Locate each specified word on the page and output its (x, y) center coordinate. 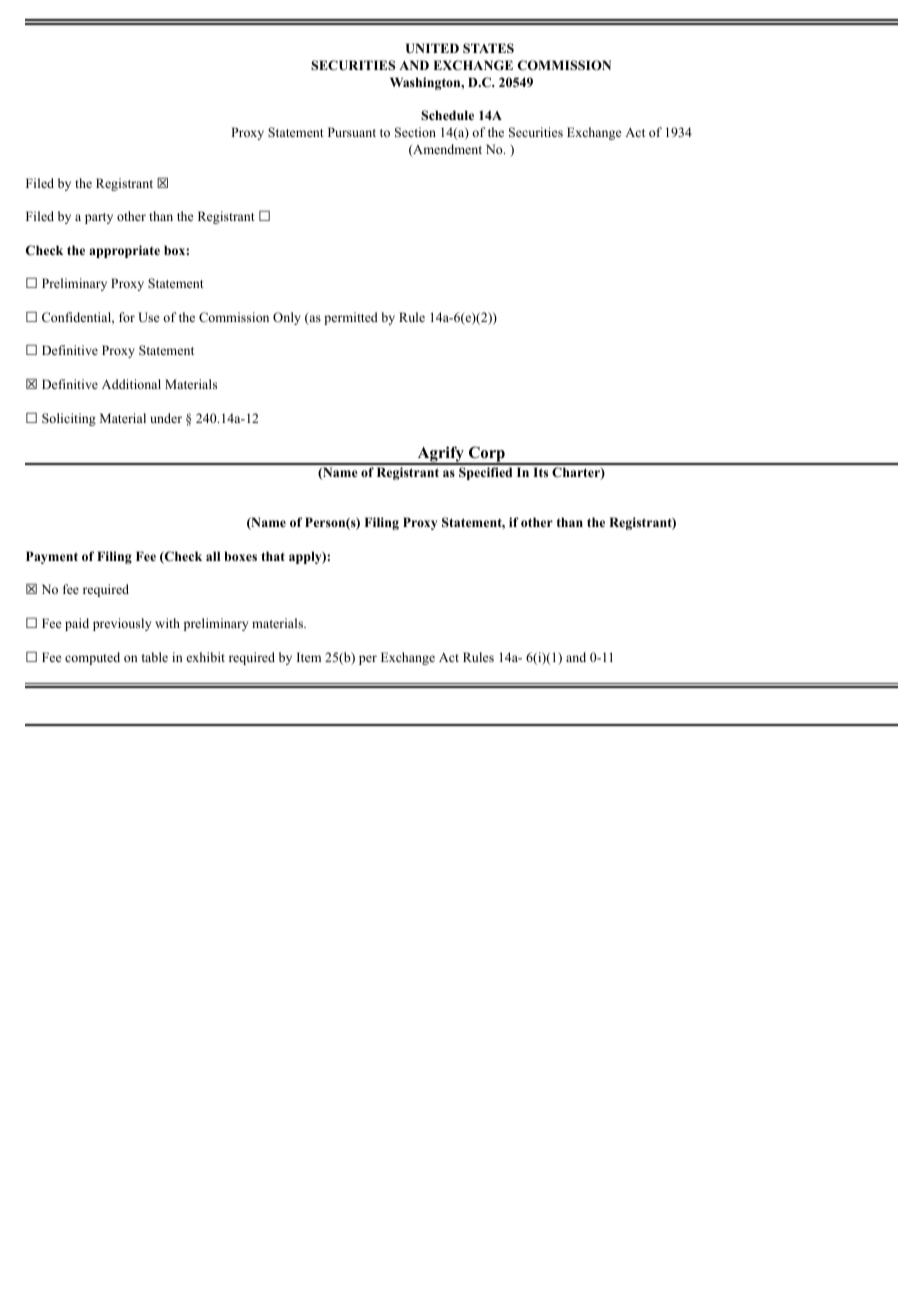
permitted (351, 318)
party (99, 218)
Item (309, 657)
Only (287, 318)
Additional (131, 384)
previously (122, 624)
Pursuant (352, 132)
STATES (488, 48)
